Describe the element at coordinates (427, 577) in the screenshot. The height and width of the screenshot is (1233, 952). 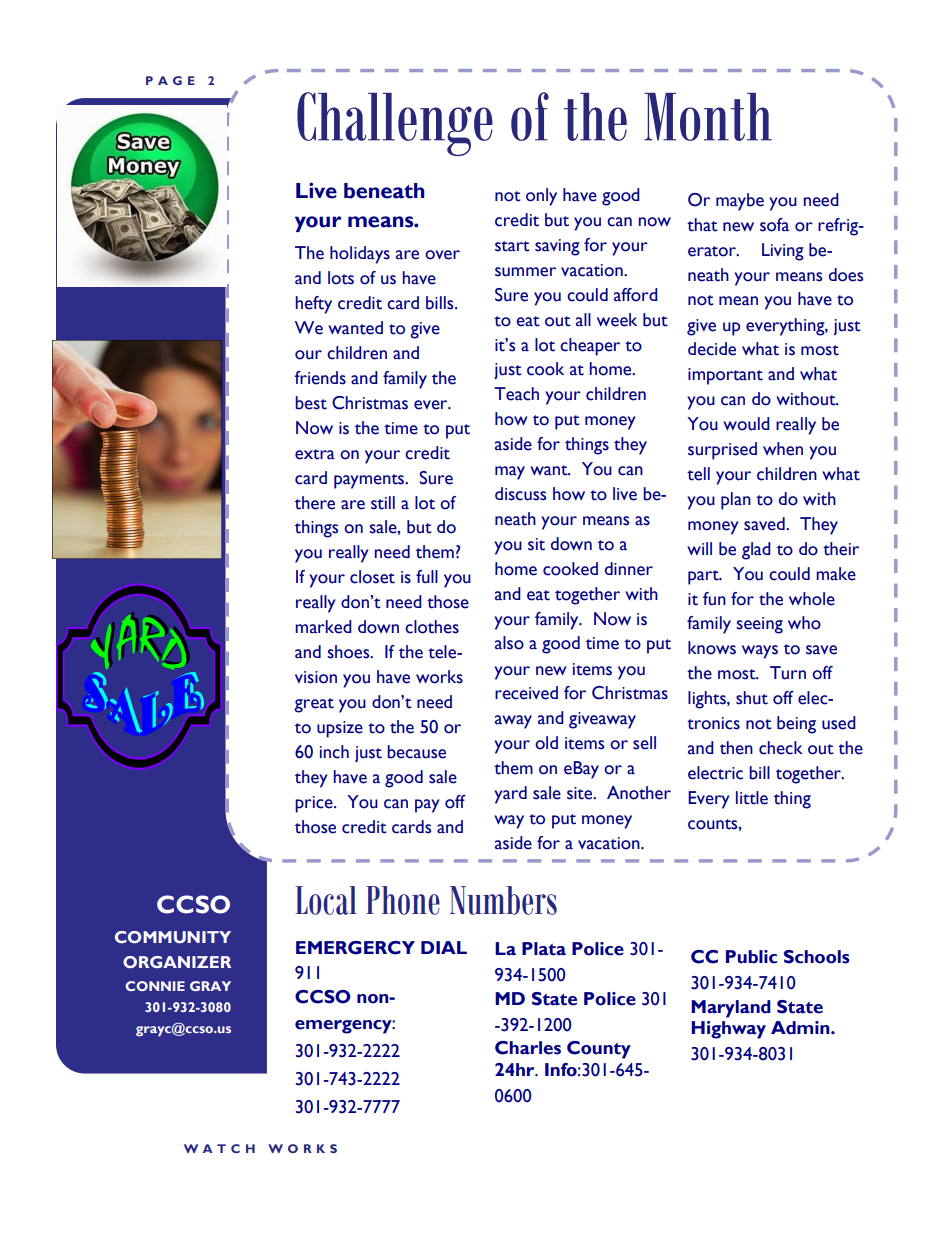
I see `full` at that location.
